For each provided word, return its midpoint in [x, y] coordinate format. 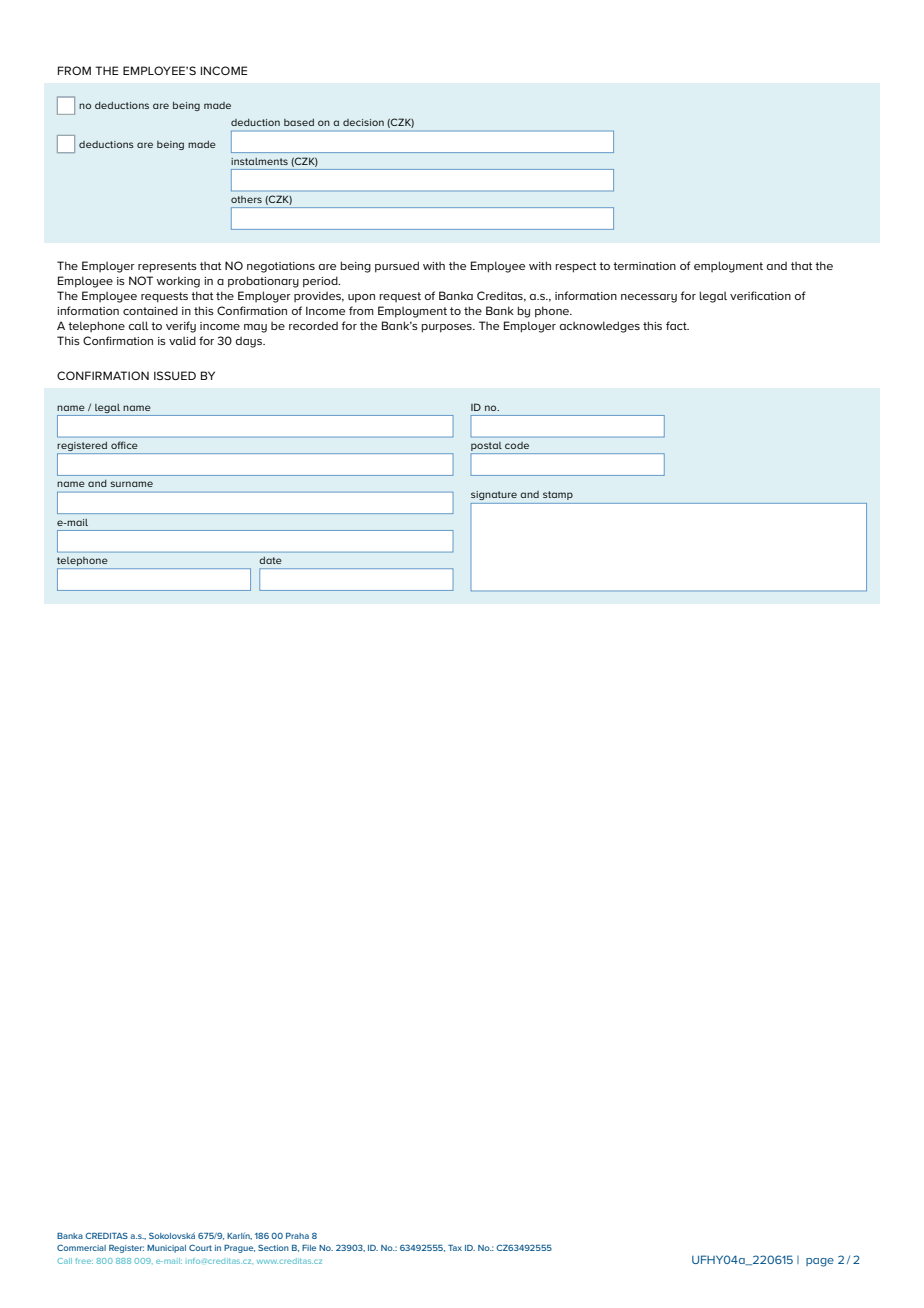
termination [644, 266]
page [820, 1262]
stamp [558, 495]
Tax [455, 1248]
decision [363, 122]
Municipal [166, 1249]
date [270, 560]
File [309, 1248]
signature [494, 495]
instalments [259, 161]
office [124, 445]
